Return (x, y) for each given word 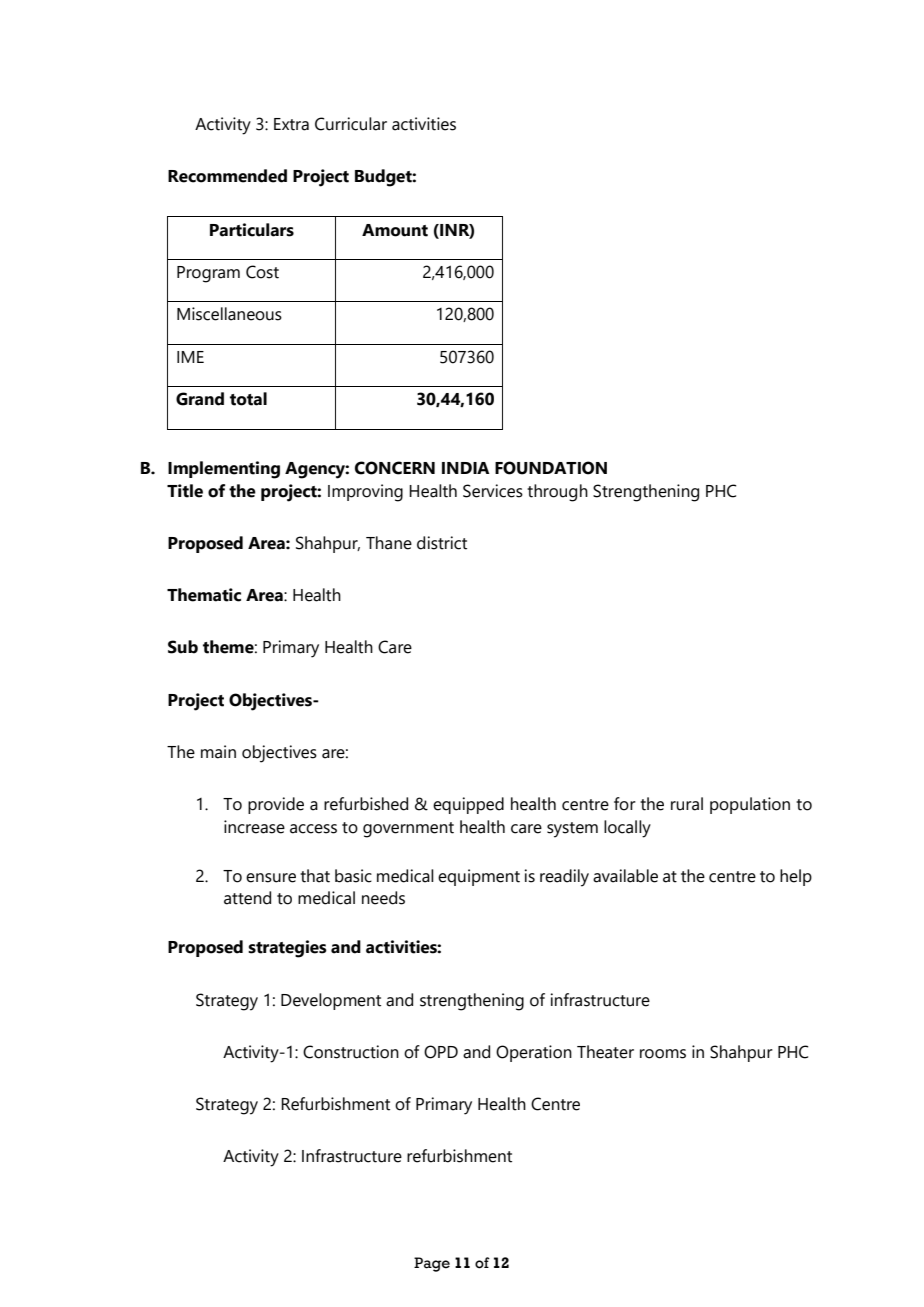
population (750, 805)
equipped (468, 805)
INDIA (466, 468)
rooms (663, 1054)
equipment (479, 877)
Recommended (227, 176)
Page (432, 1264)
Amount (395, 230)
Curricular (351, 124)
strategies (287, 949)
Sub (183, 647)
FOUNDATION (551, 468)
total (248, 399)
